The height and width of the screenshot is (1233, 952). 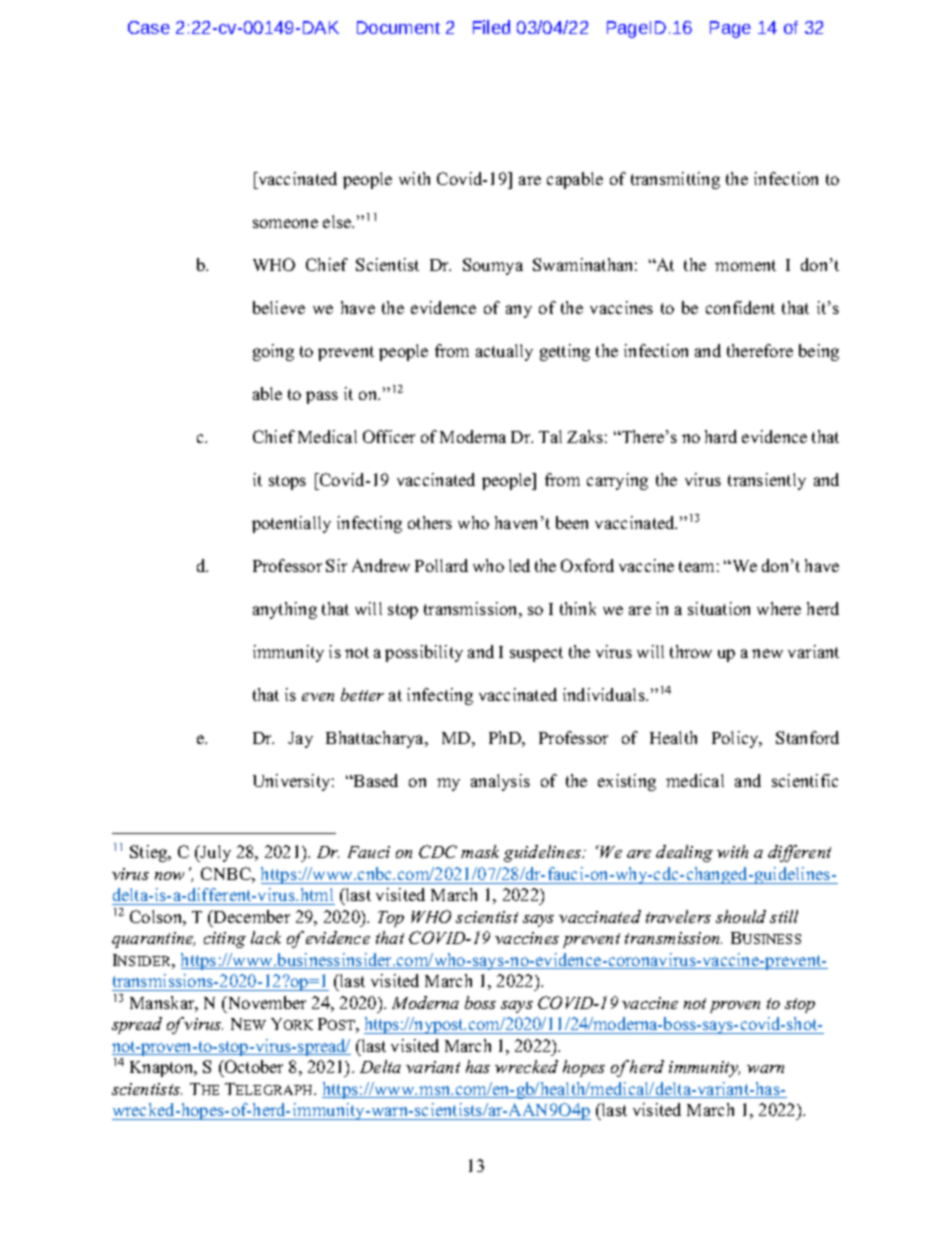 I want to click on potentially, so click(x=291, y=524).
